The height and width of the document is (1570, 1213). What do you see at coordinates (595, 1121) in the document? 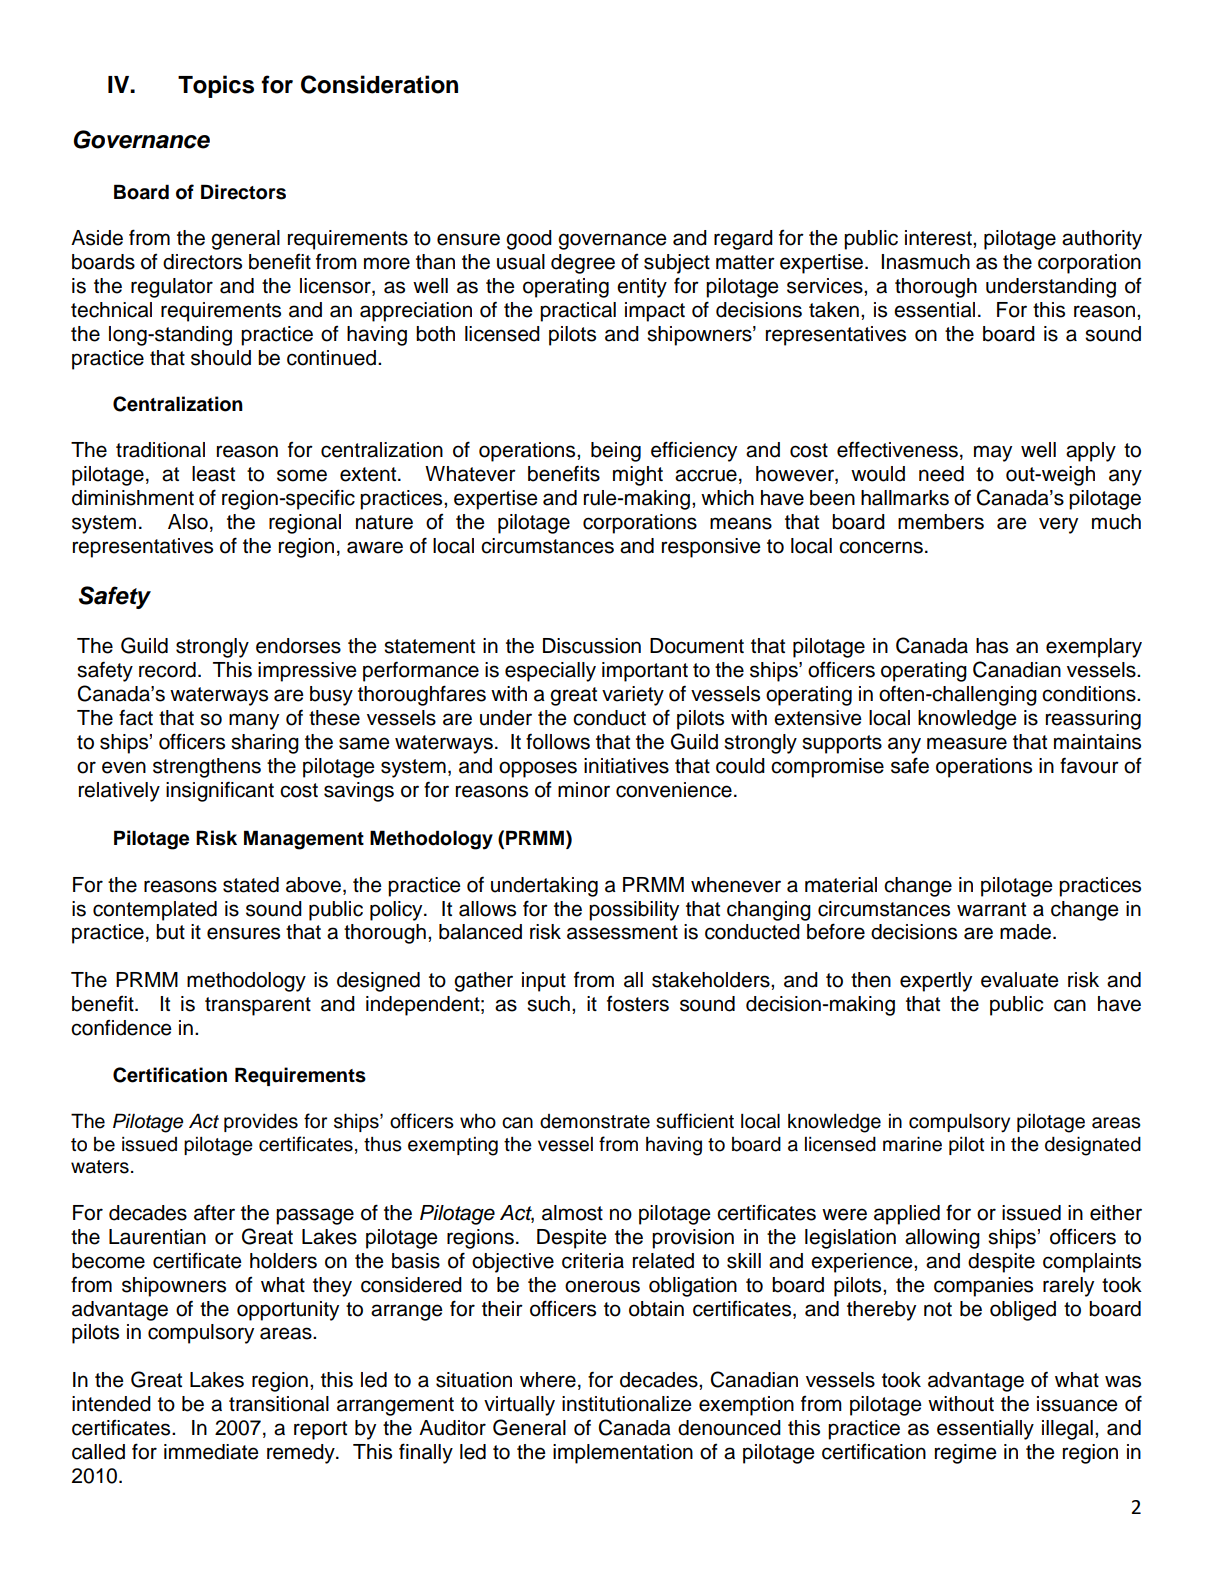
I see `demonstrate` at bounding box center [595, 1121].
